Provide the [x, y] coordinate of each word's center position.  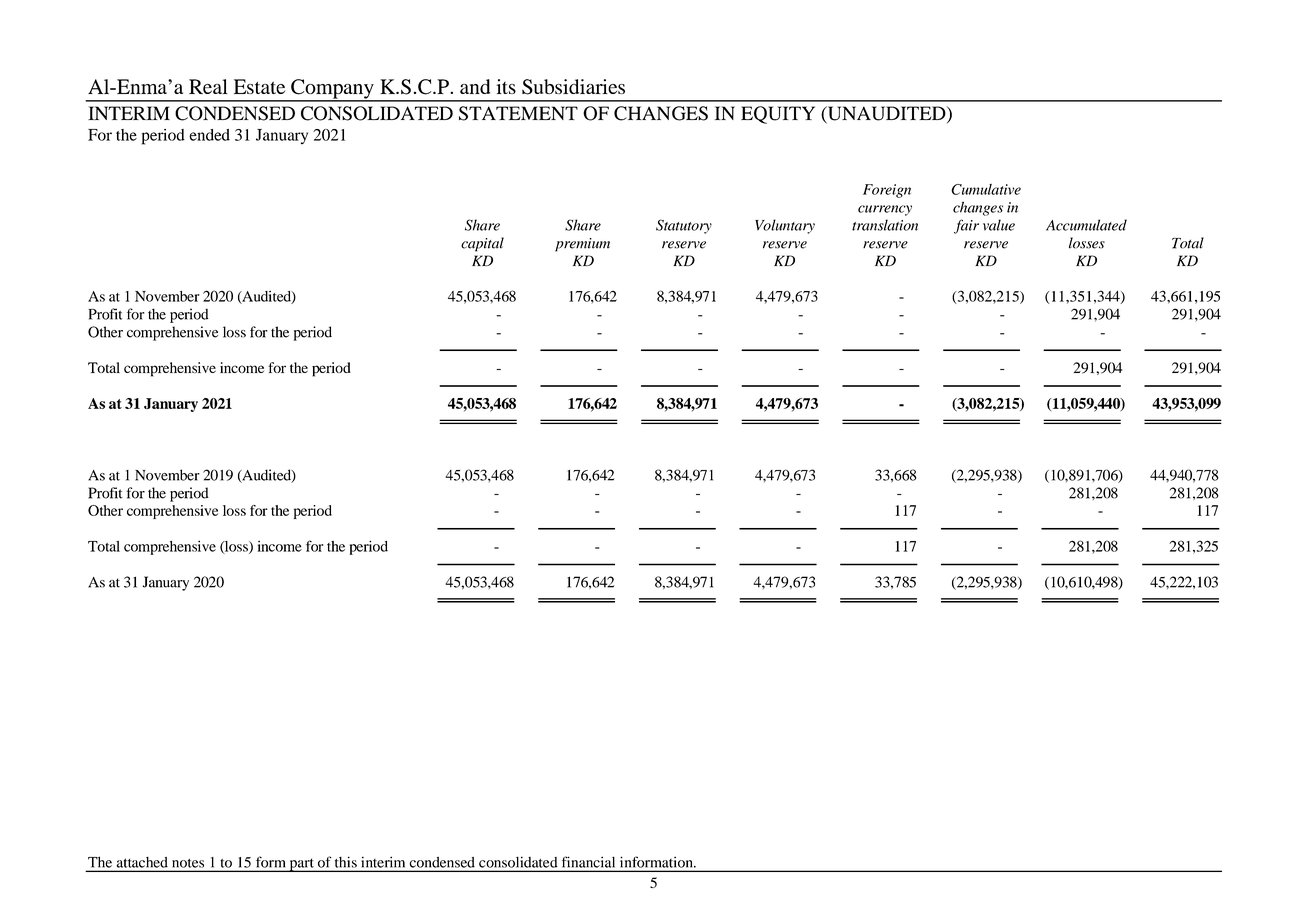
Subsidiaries [573, 87]
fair [966, 226]
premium [582, 245]
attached [142, 862]
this [346, 862]
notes [188, 863]
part [301, 865]
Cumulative [986, 189]
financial [588, 862]
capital [482, 244]
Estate [259, 86]
